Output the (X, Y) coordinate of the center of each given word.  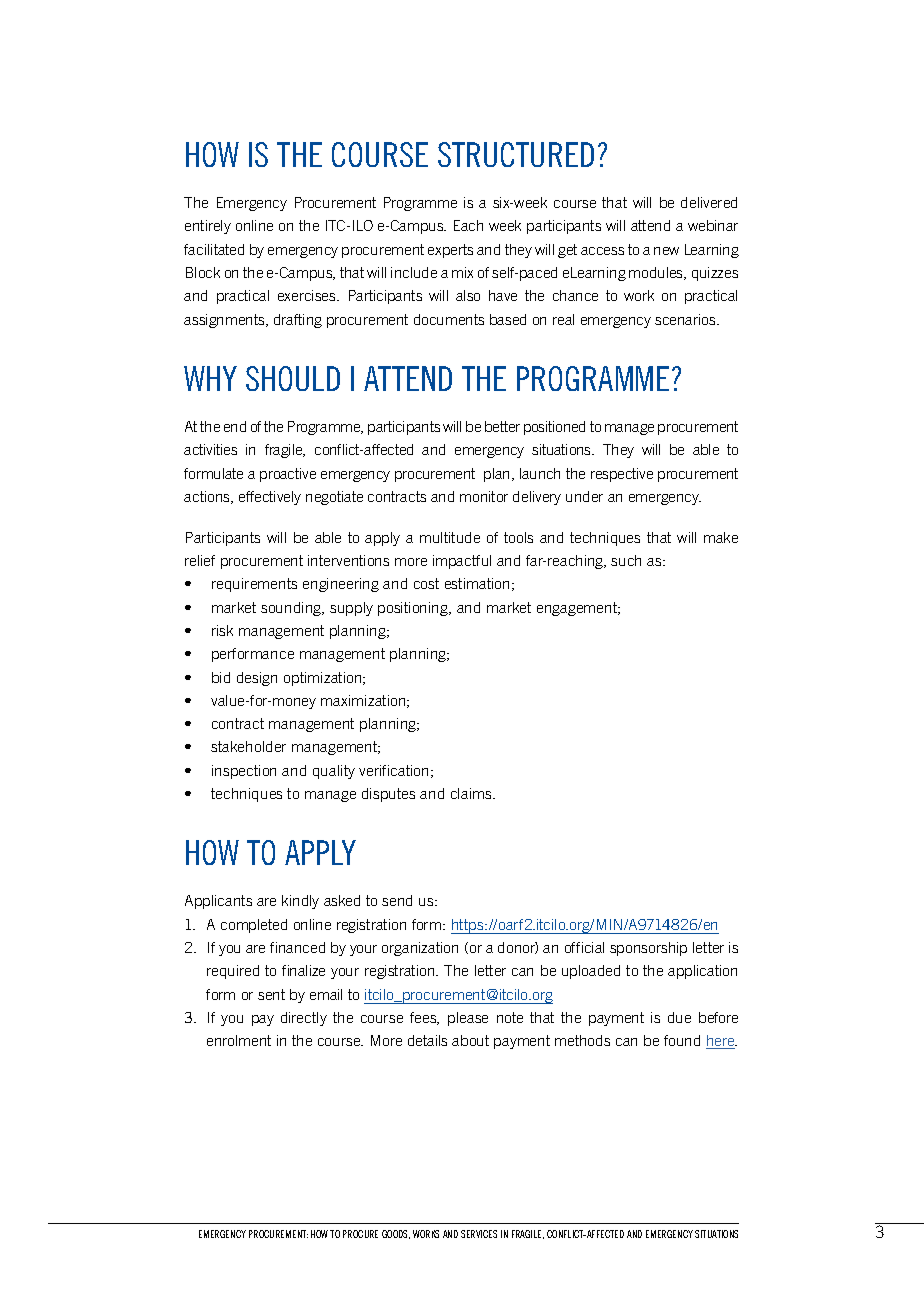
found (682, 1040)
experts (450, 251)
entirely (208, 227)
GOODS (396, 1234)
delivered (709, 202)
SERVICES (479, 1234)
